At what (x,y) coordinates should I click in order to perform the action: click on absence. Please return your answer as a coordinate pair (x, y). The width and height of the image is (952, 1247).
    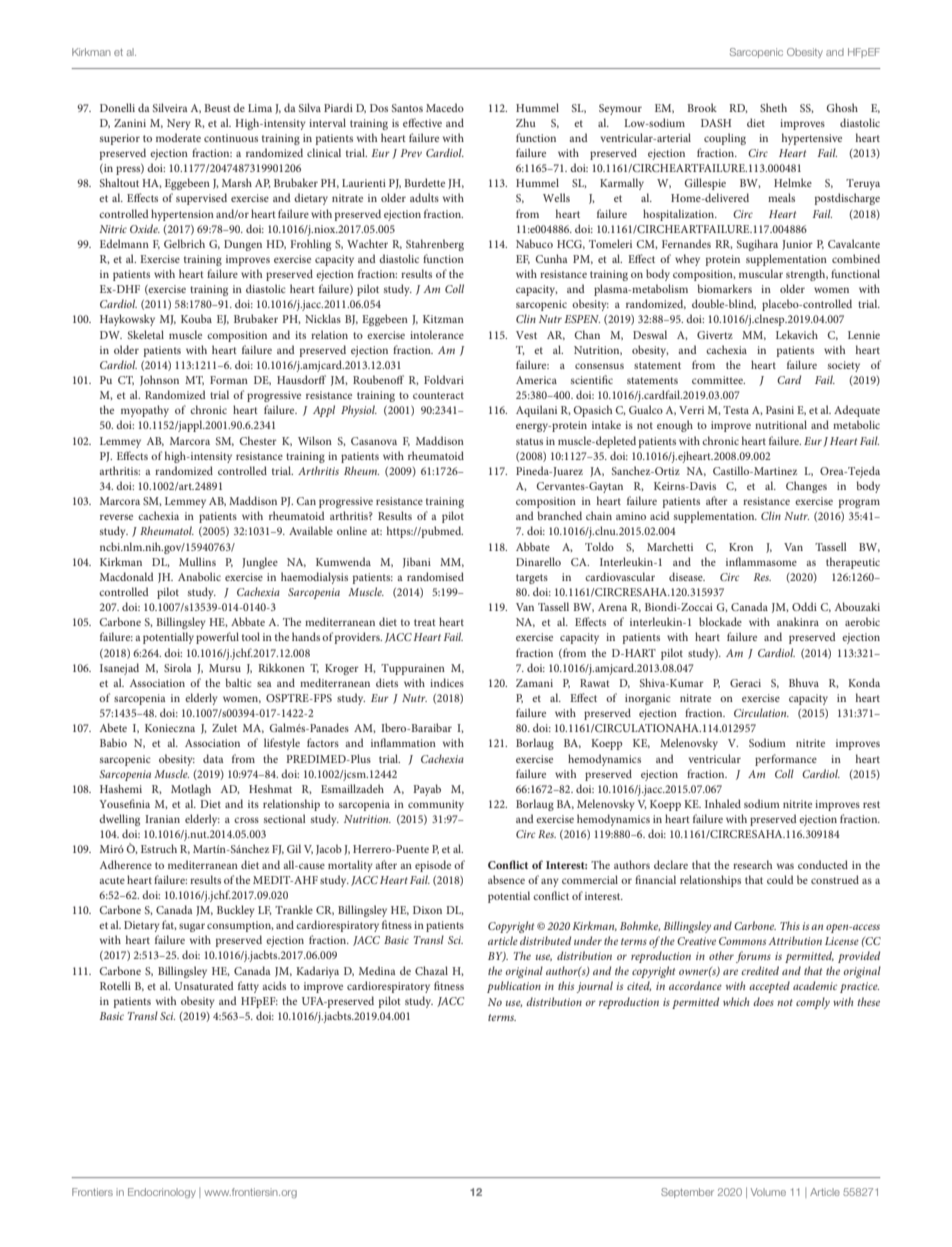
    Looking at the image, I should click on (506, 879).
